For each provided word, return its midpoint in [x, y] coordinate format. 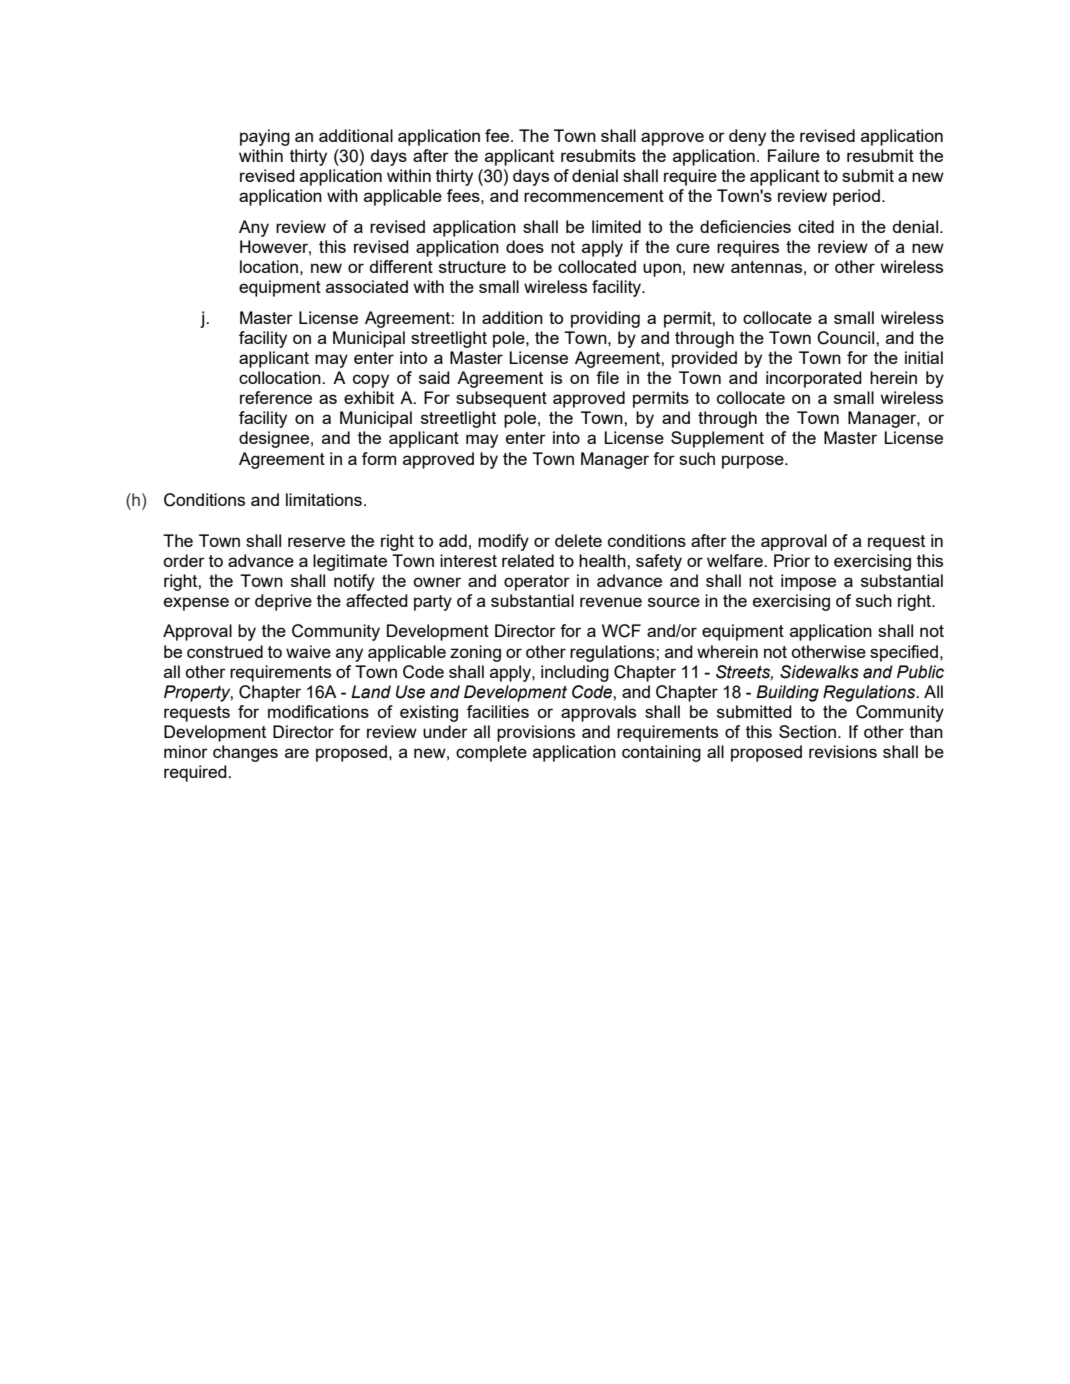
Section [807, 731]
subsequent [501, 399]
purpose [754, 462]
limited [616, 226]
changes [245, 753]
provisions [536, 733]
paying [265, 137]
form [379, 458]
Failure [794, 155]
